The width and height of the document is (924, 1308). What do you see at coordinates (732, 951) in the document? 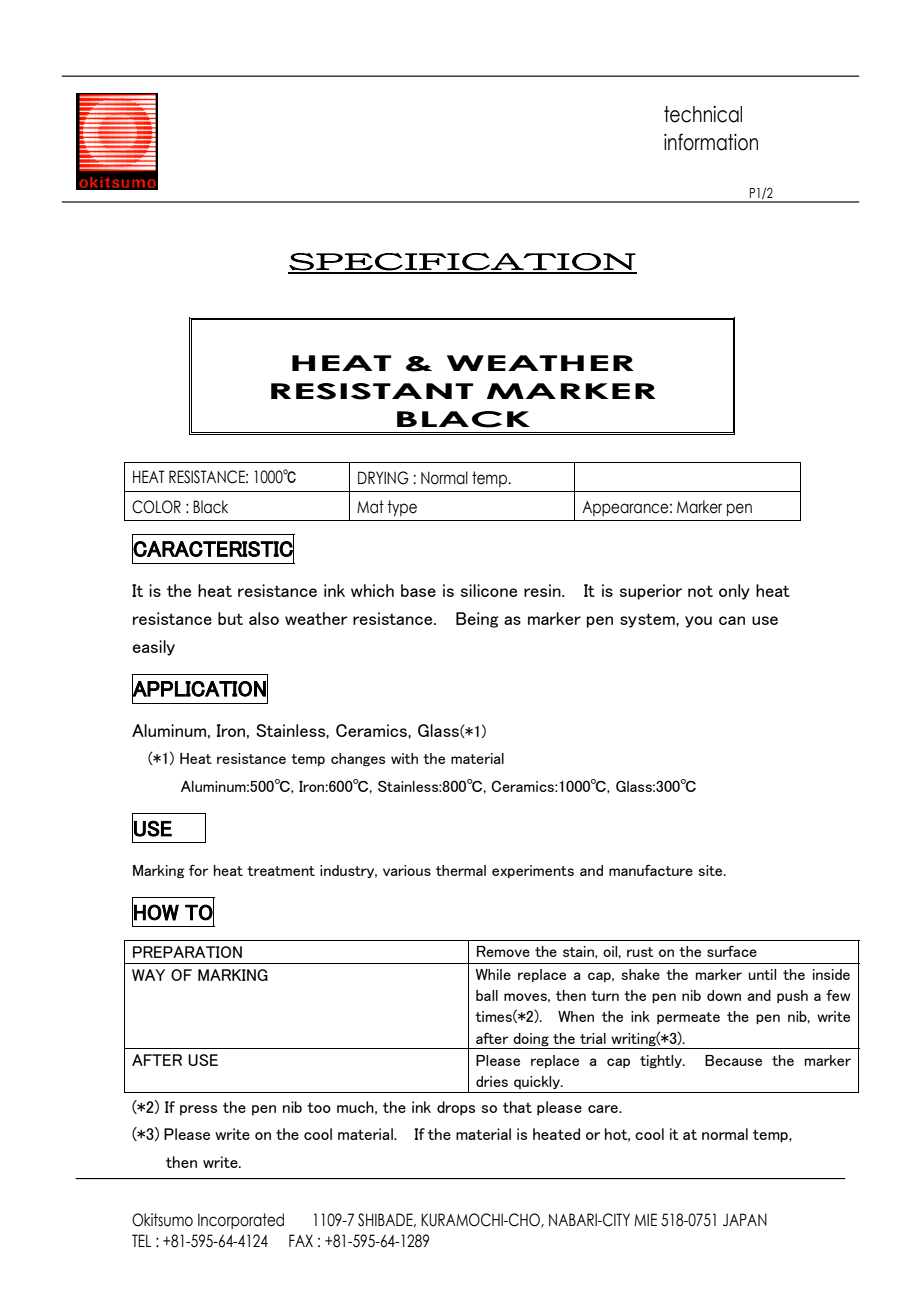
I see `surface` at bounding box center [732, 951].
